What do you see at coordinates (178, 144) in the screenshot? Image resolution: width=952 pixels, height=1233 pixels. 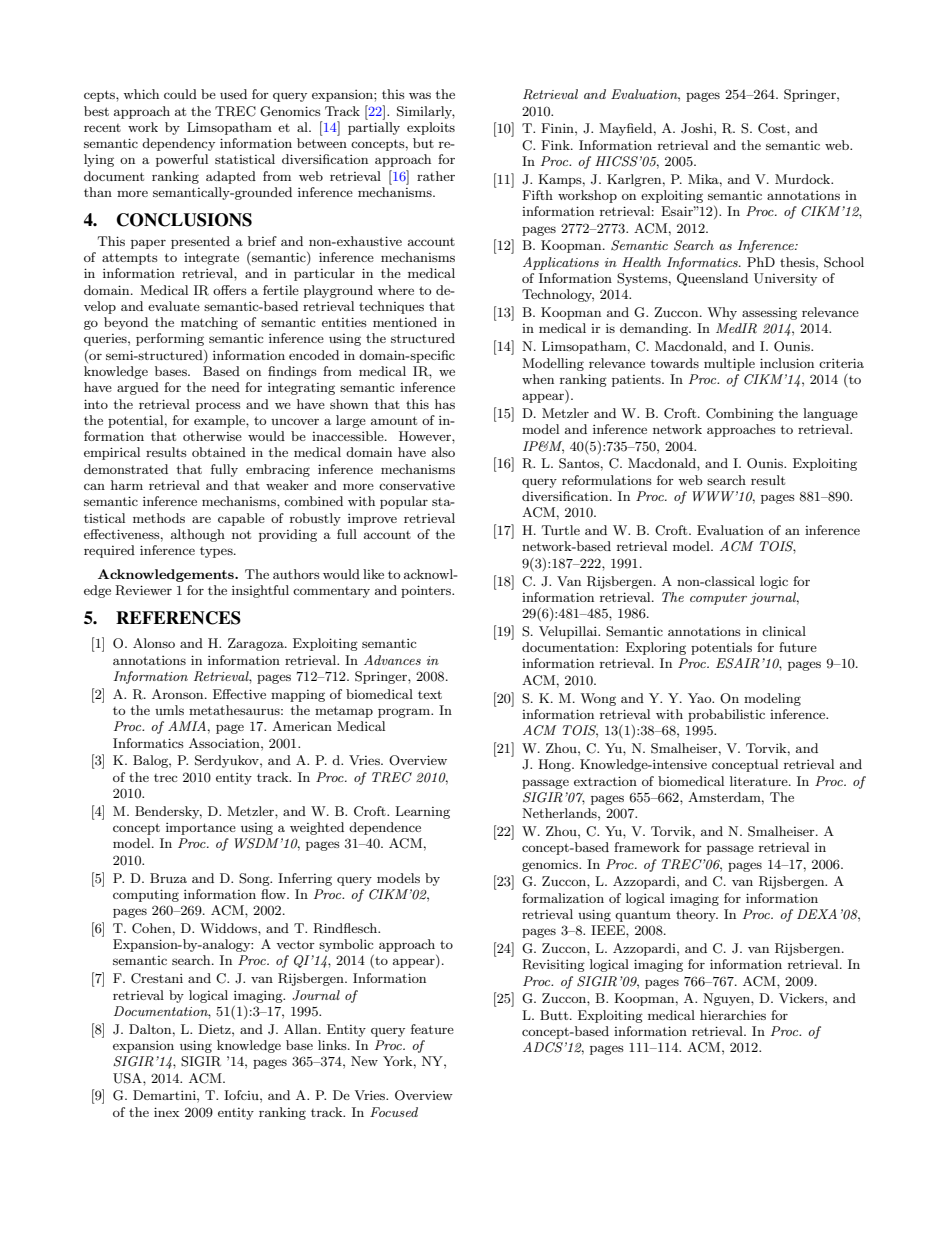 I see `dependency` at bounding box center [178, 144].
